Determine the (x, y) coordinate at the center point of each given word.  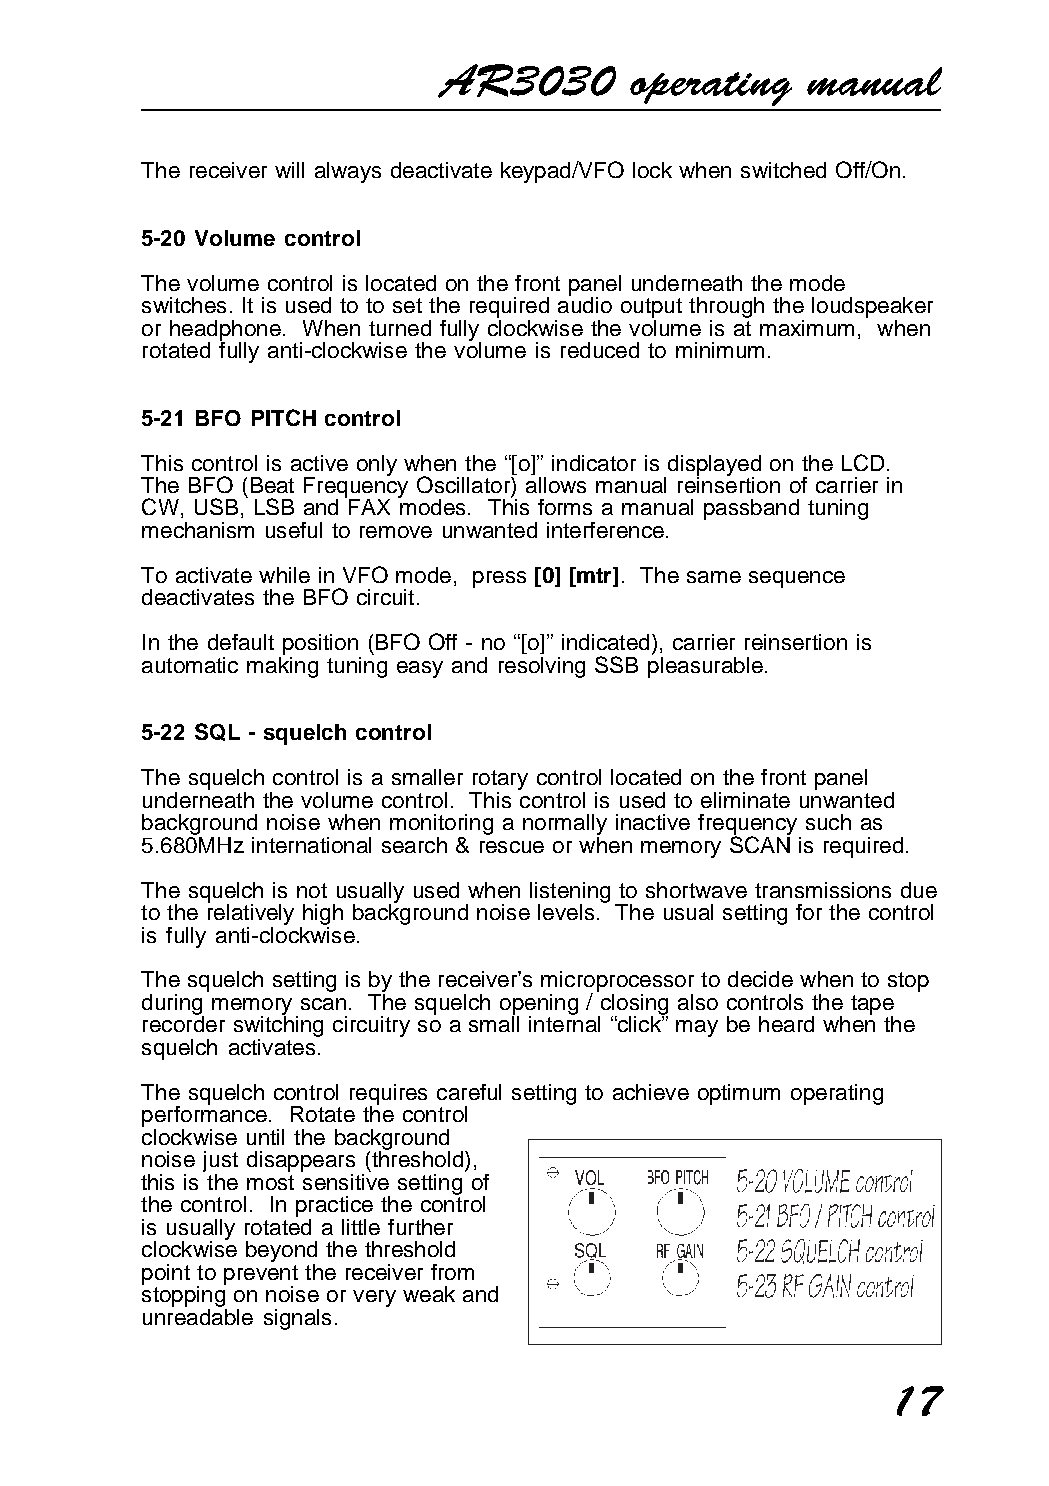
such (828, 822)
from (452, 1272)
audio (585, 304)
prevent (261, 1276)
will (289, 170)
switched (783, 170)
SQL (217, 732)
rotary (500, 780)
